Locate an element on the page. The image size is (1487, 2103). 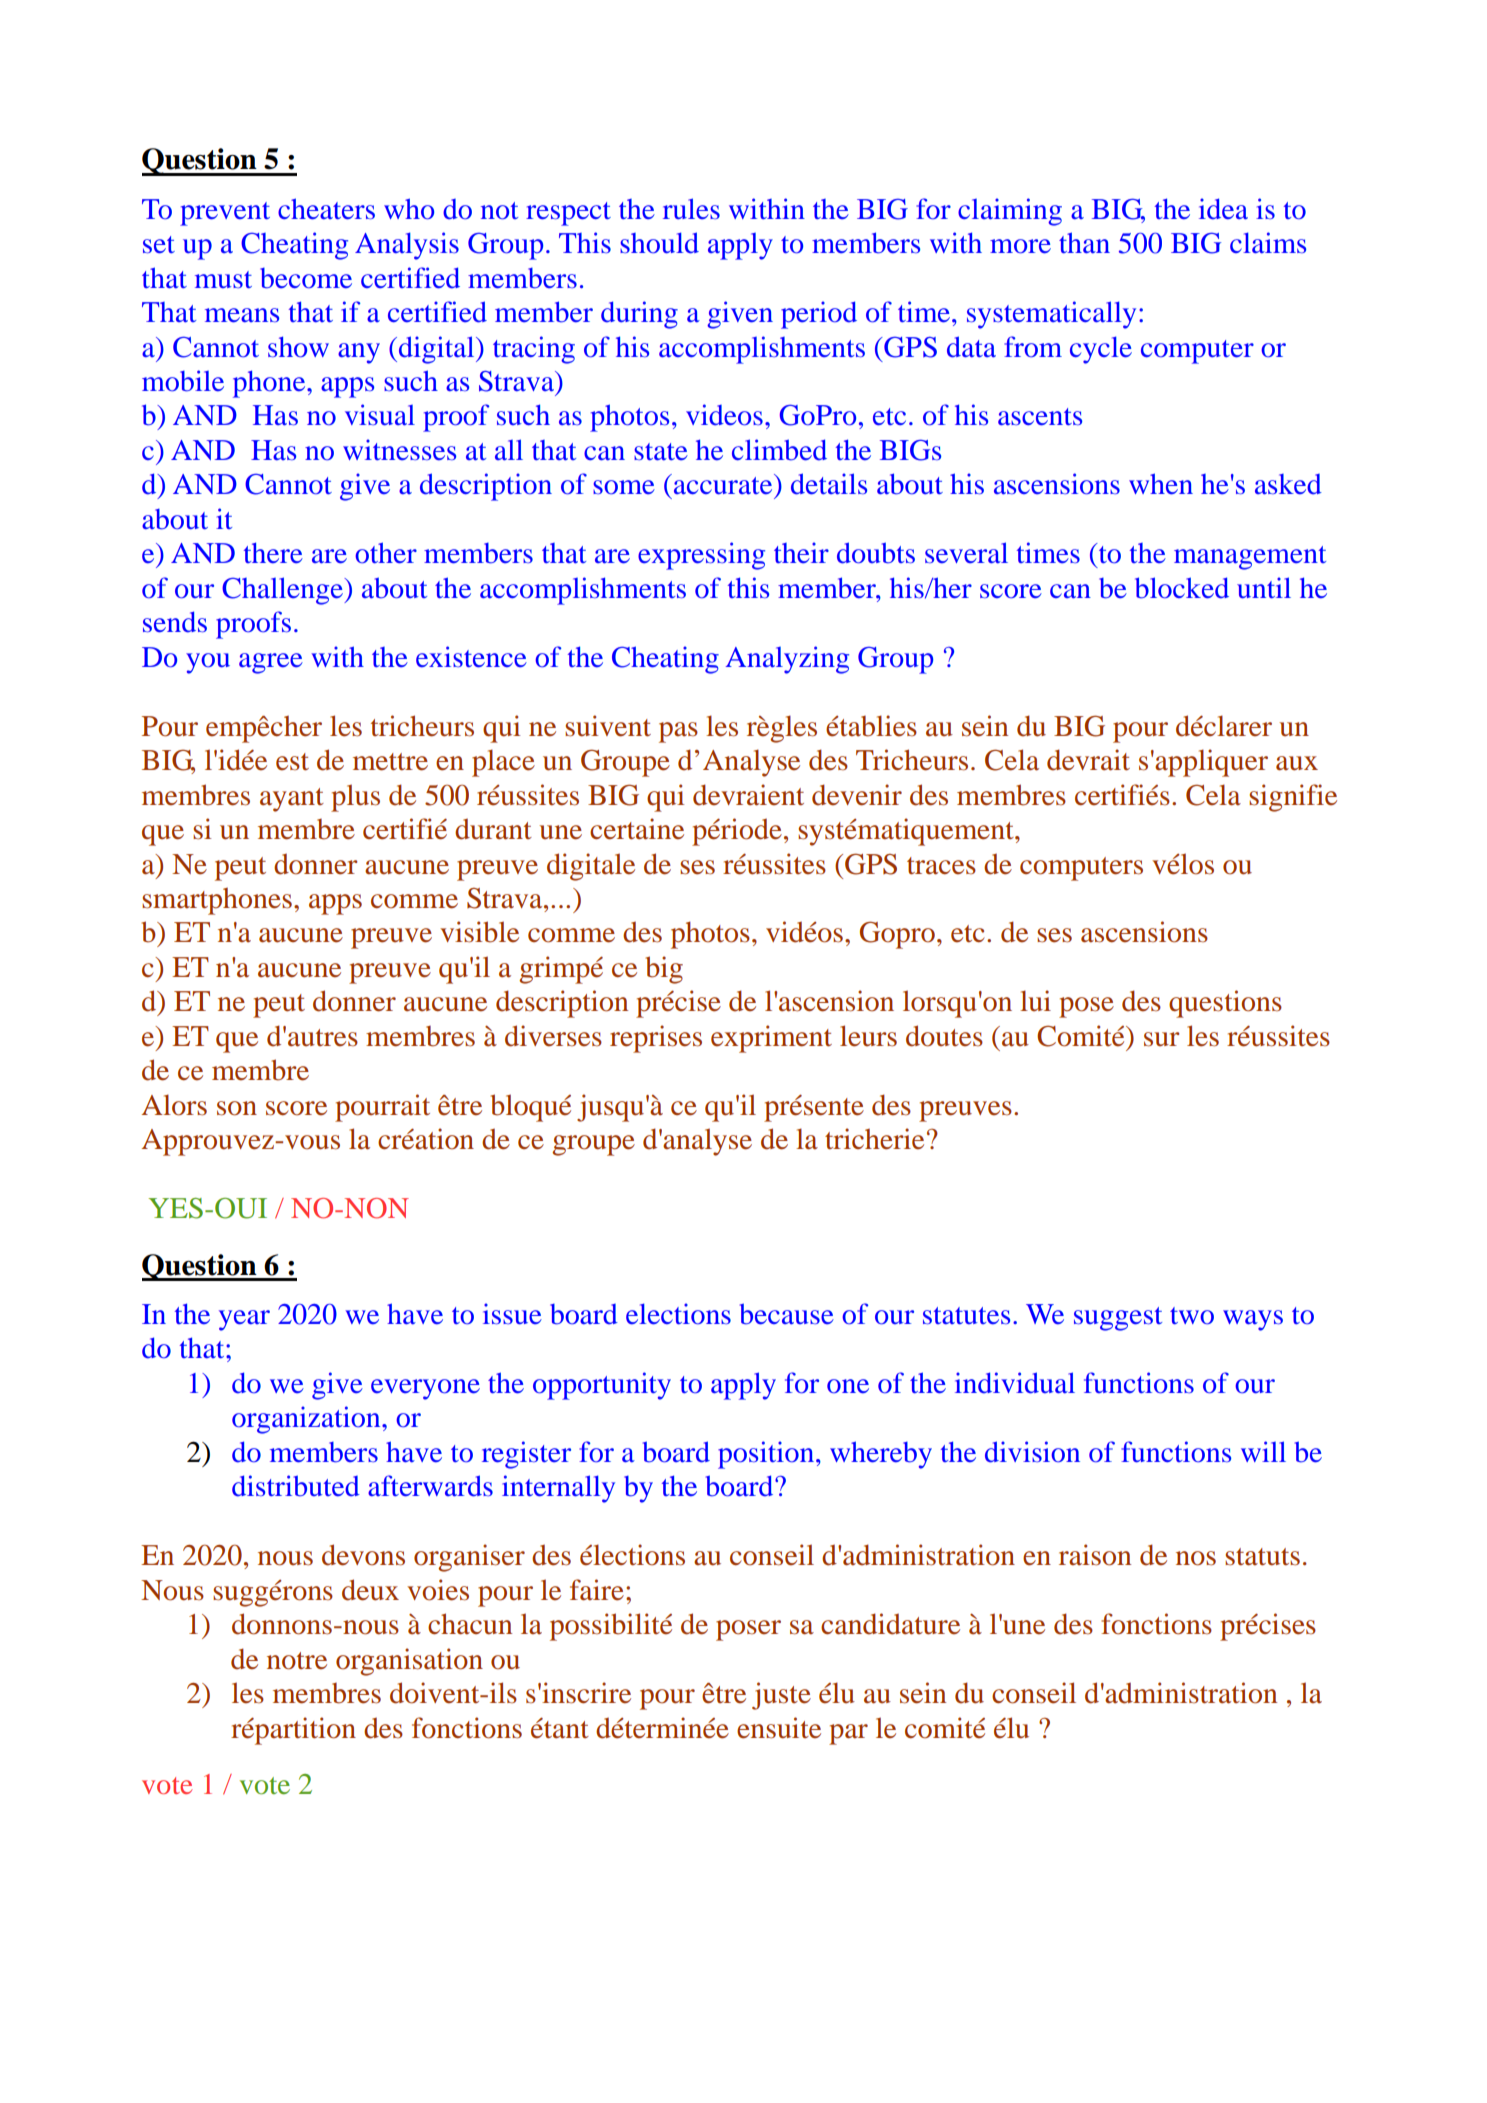
Alors is located at coordinates (174, 1105).
